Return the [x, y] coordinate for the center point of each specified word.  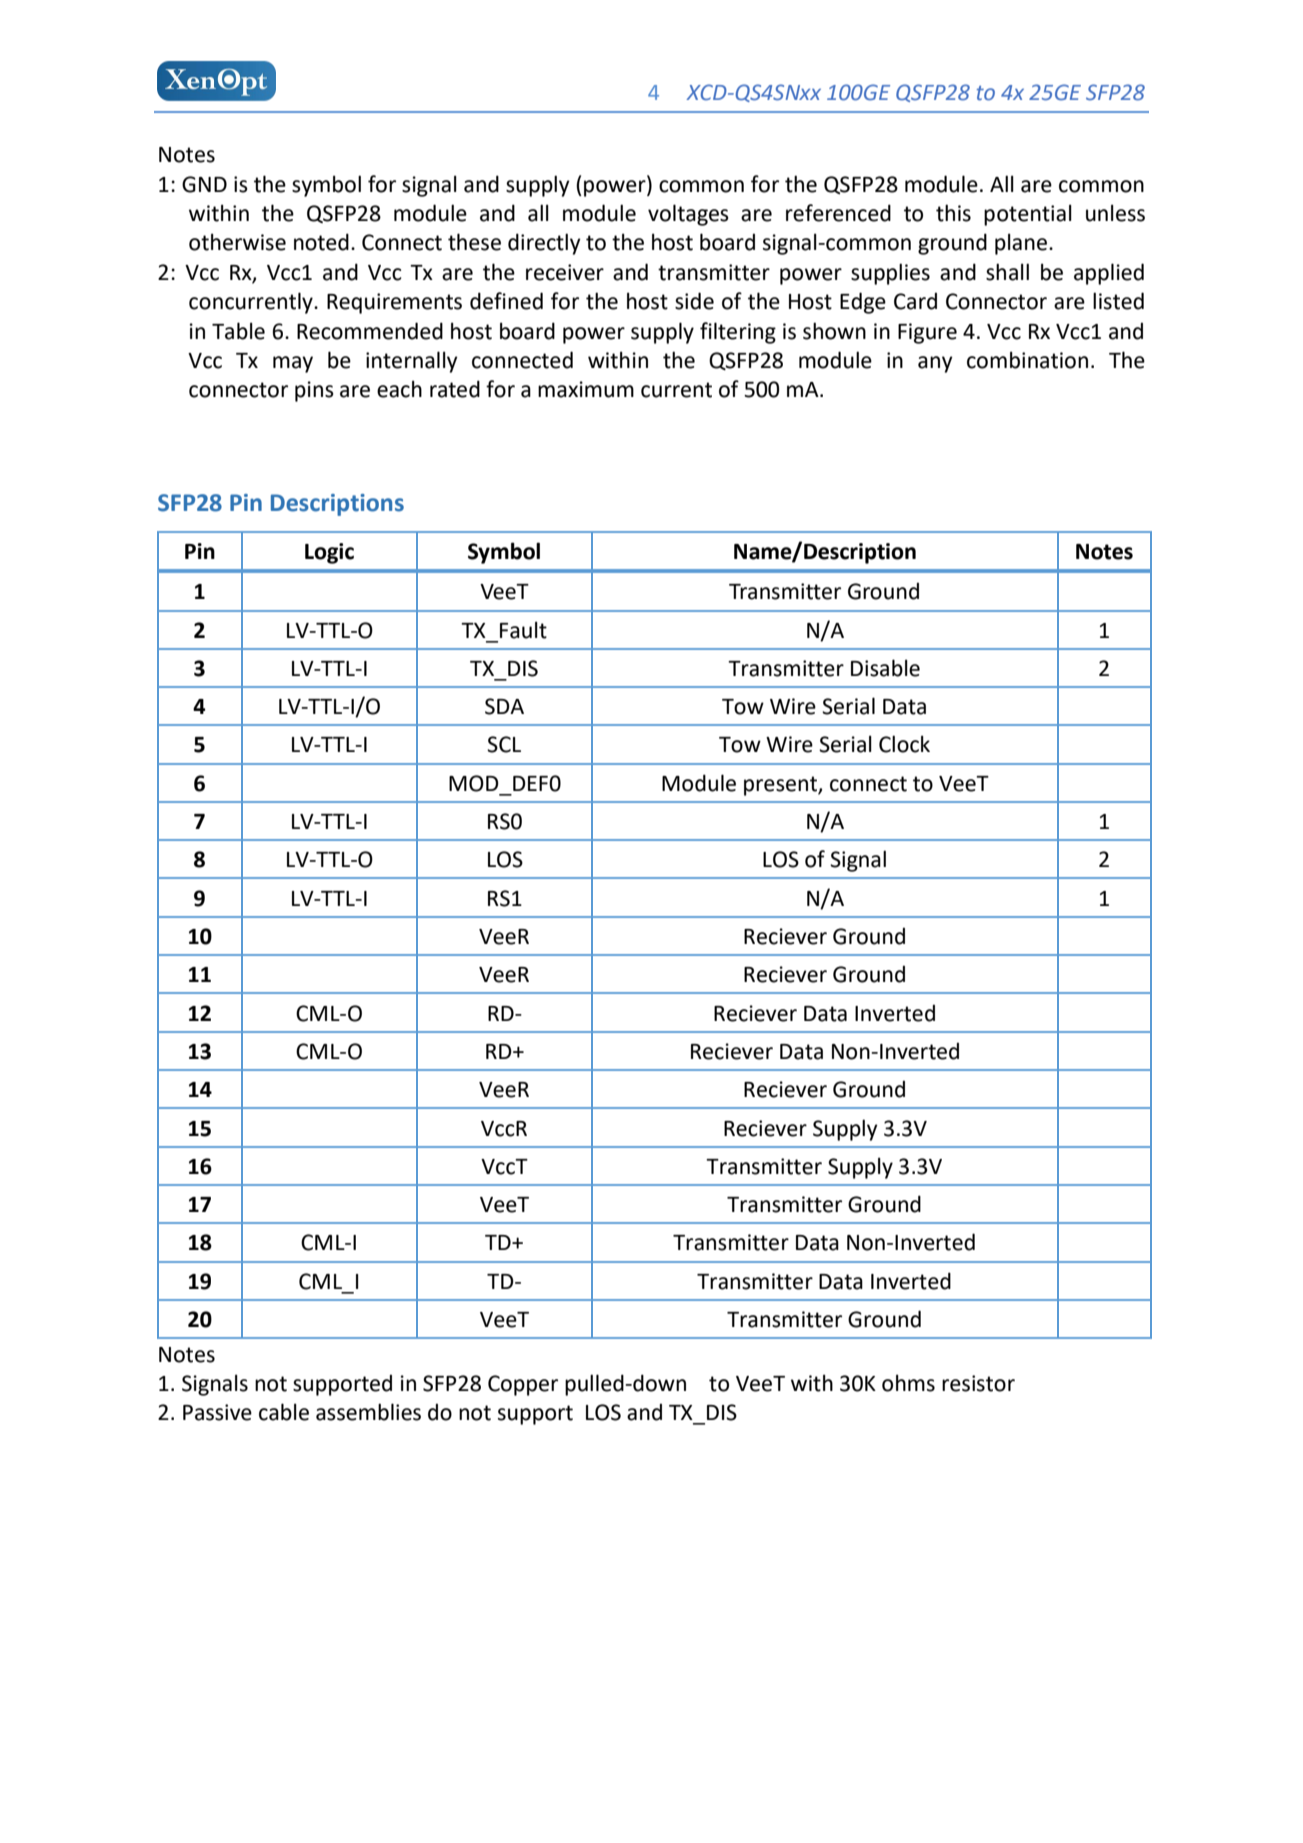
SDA [504, 706]
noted [321, 242]
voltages [688, 215]
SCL [504, 744]
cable [284, 1412]
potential [1028, 215]
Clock [904, 744]
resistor [978, 1383]
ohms [908, 1383]
